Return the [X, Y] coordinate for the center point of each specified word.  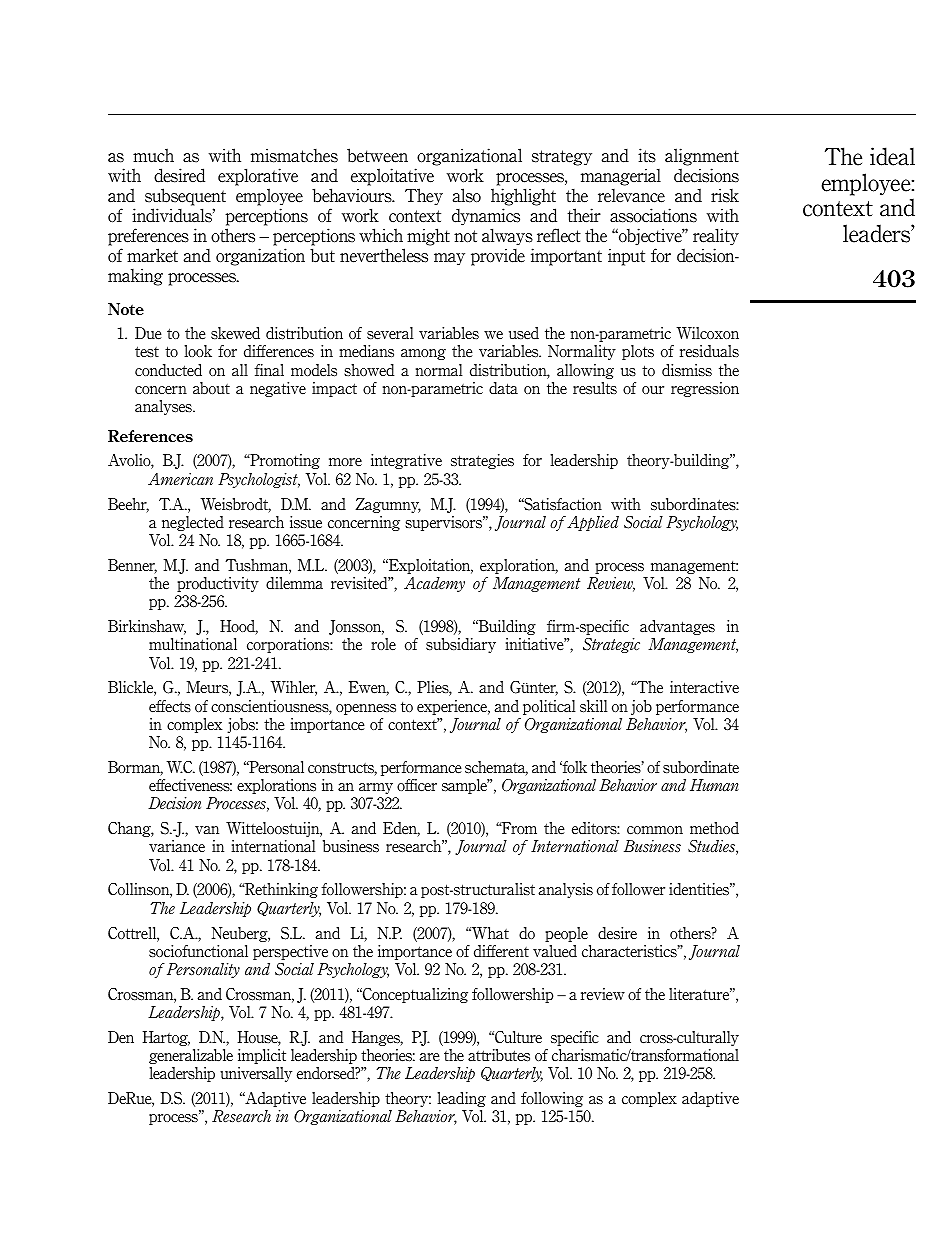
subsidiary [461, 645]
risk [725, 195]
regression [705, 389]
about [211, 388]
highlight [523, 198]
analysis [565, 890]
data [503, 388]
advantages [677, 627]
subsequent [185, 198]
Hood [239, 627]
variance [177, 846]
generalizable [191, 1056]
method [714, 828]
